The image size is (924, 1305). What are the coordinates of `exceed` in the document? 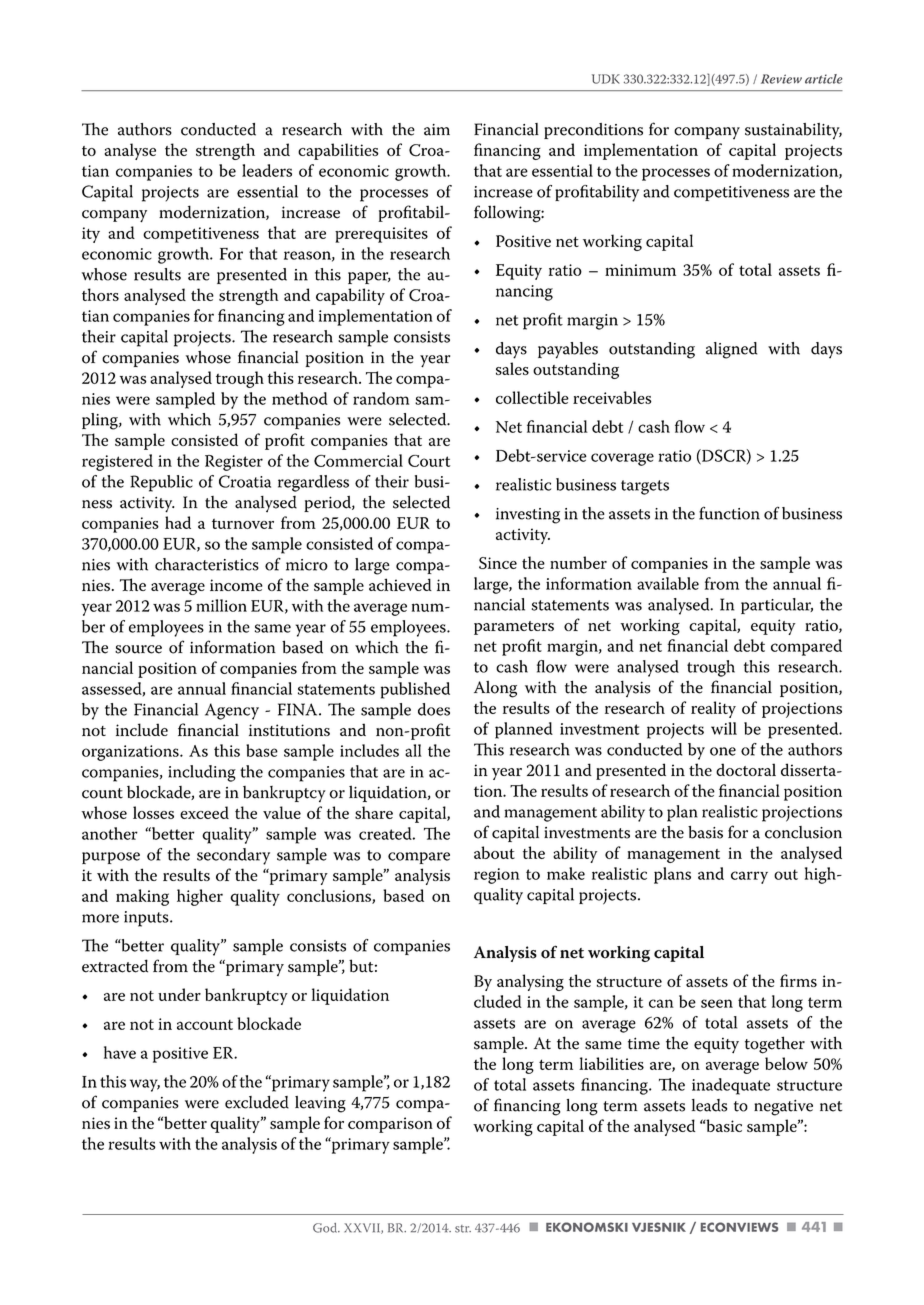 It's located at (204, 812).
